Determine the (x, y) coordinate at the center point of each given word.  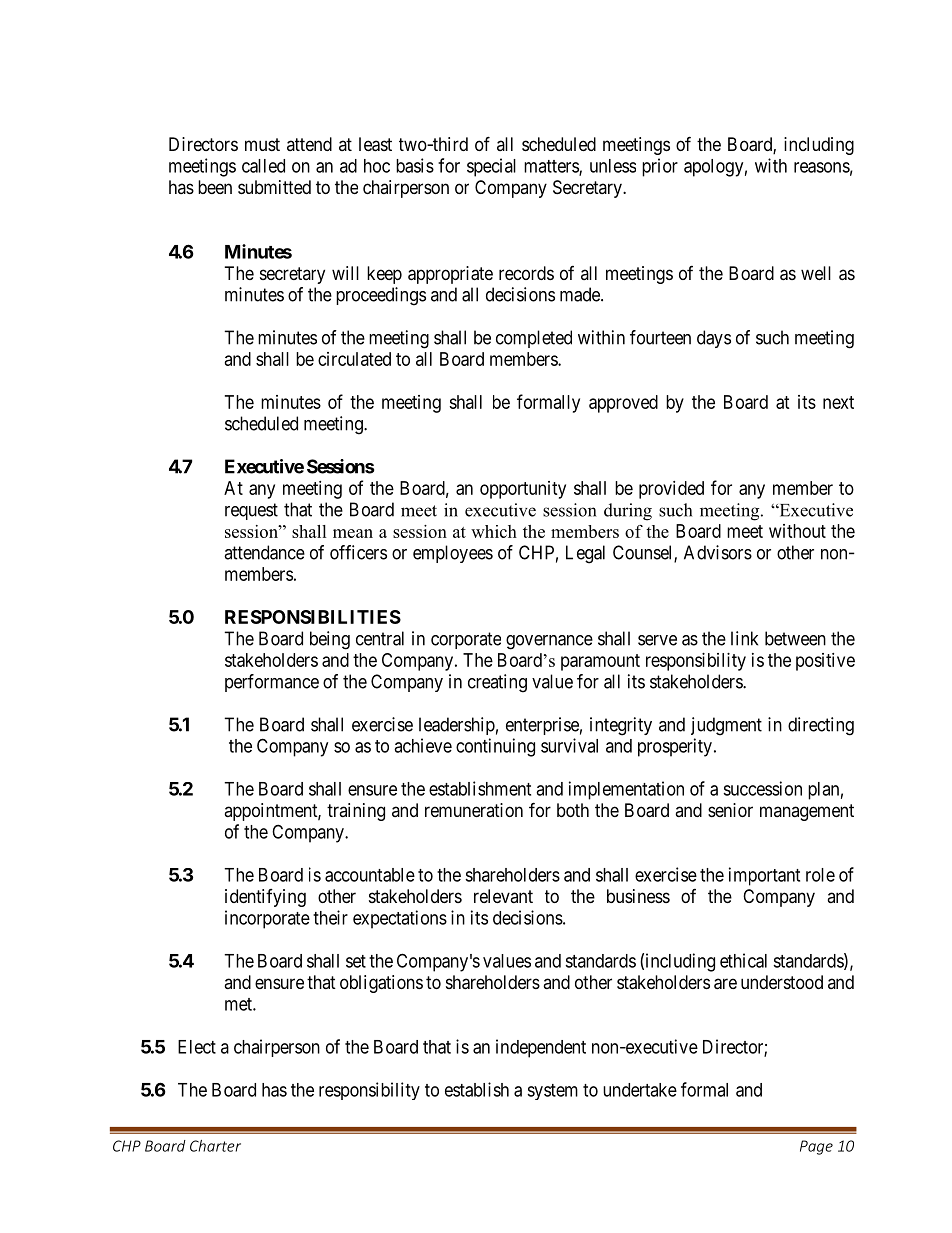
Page (816, 1147)
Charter (215, 1146)
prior (660, 167)
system (552, 1092)
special (491, 167)
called (263, 166)
